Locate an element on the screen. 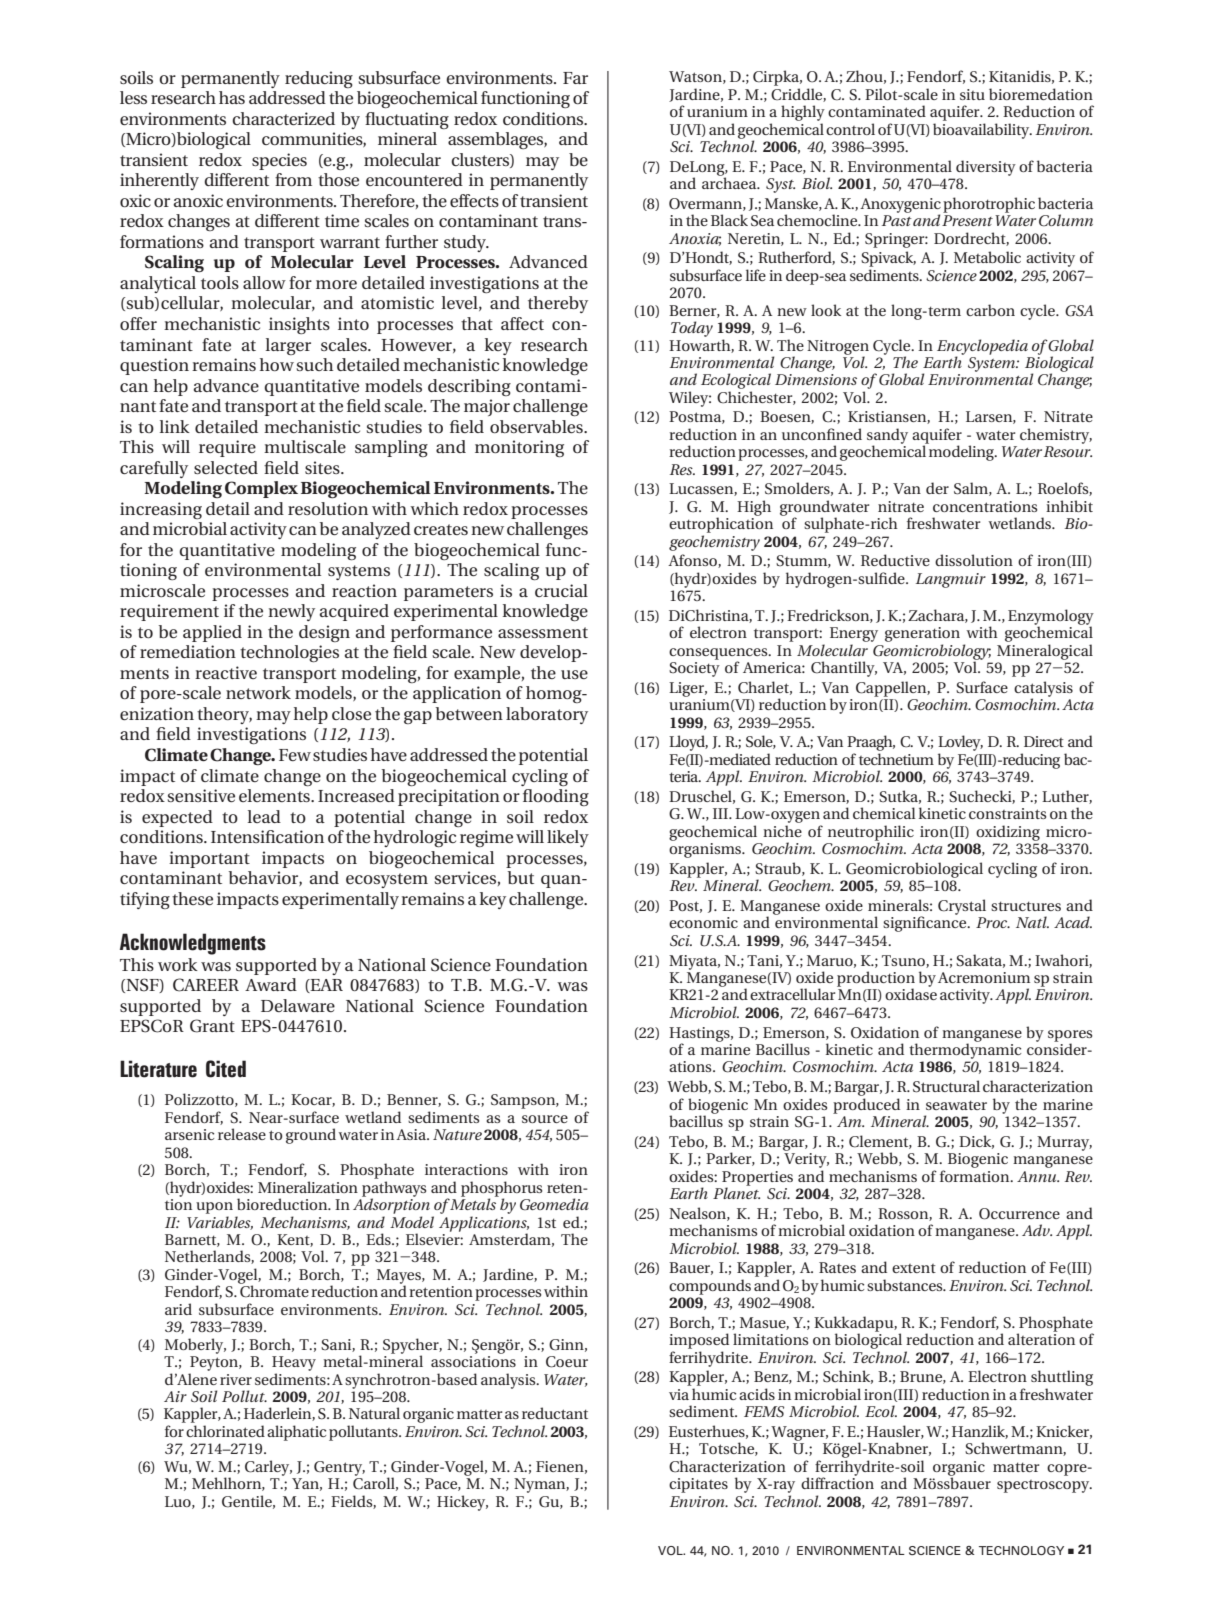 This screenshot has width=1209, height=1607. Far is located at coordinates (575, 78).
